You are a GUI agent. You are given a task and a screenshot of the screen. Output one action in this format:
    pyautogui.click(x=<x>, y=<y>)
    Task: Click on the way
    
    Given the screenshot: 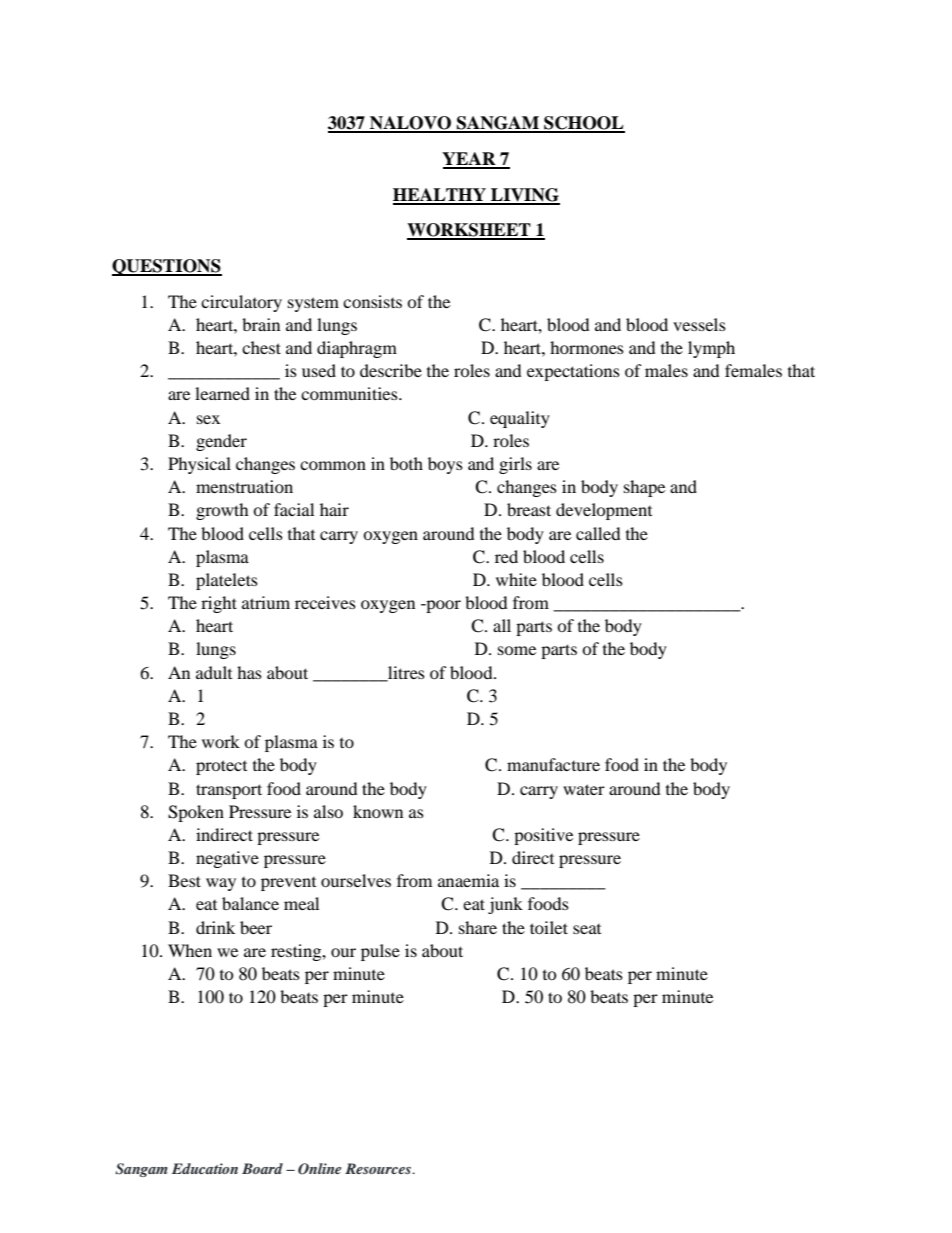 What is the action you would take?
    pyautogui.click(x=221, y=884)
